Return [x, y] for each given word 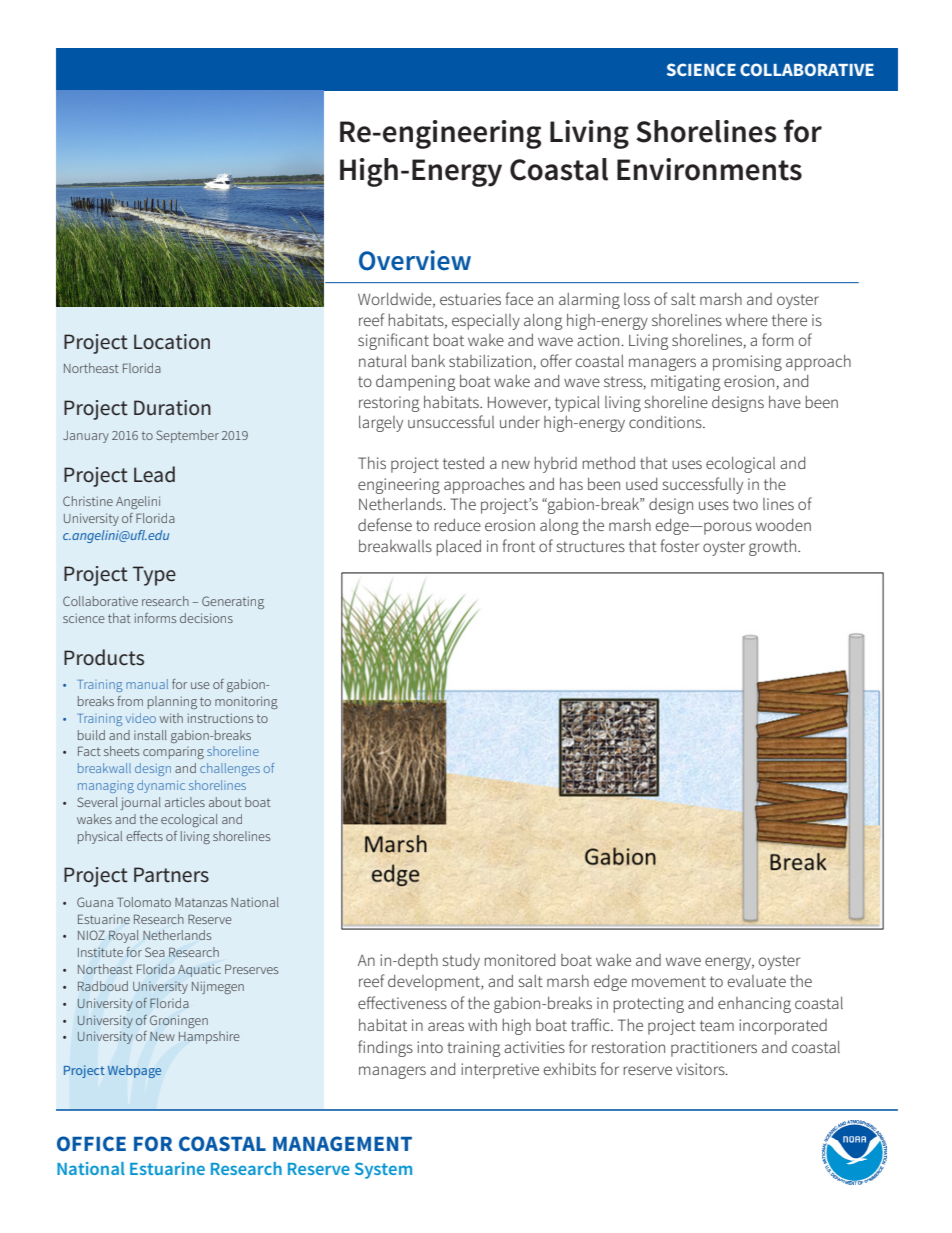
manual [147, 684]
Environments [709, 169]
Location [172, 342]
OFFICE [91, 1143]
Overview [415, 260]
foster [679, 545]
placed [459, 548]
